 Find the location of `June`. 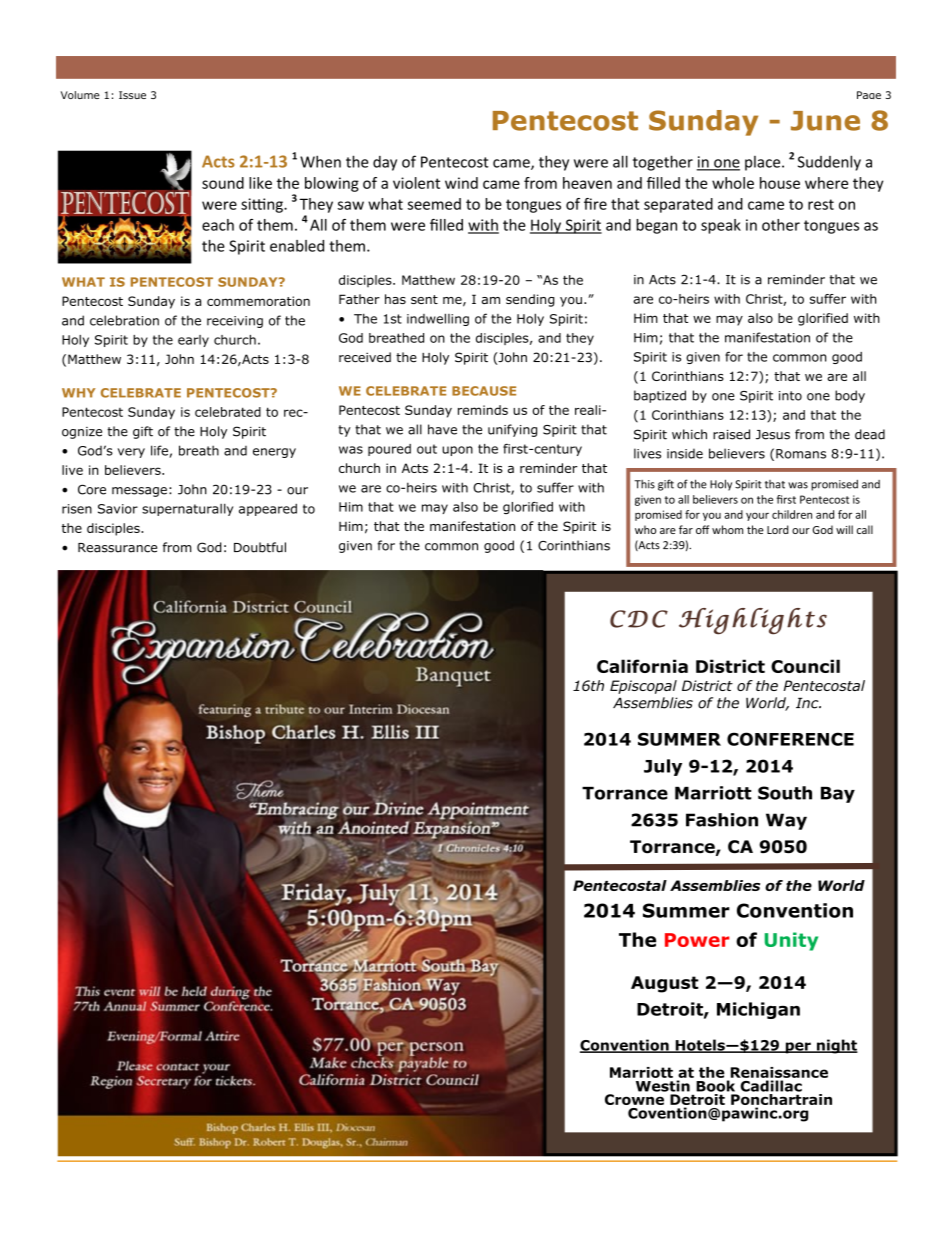

June is located at coordinates (825, 121).
